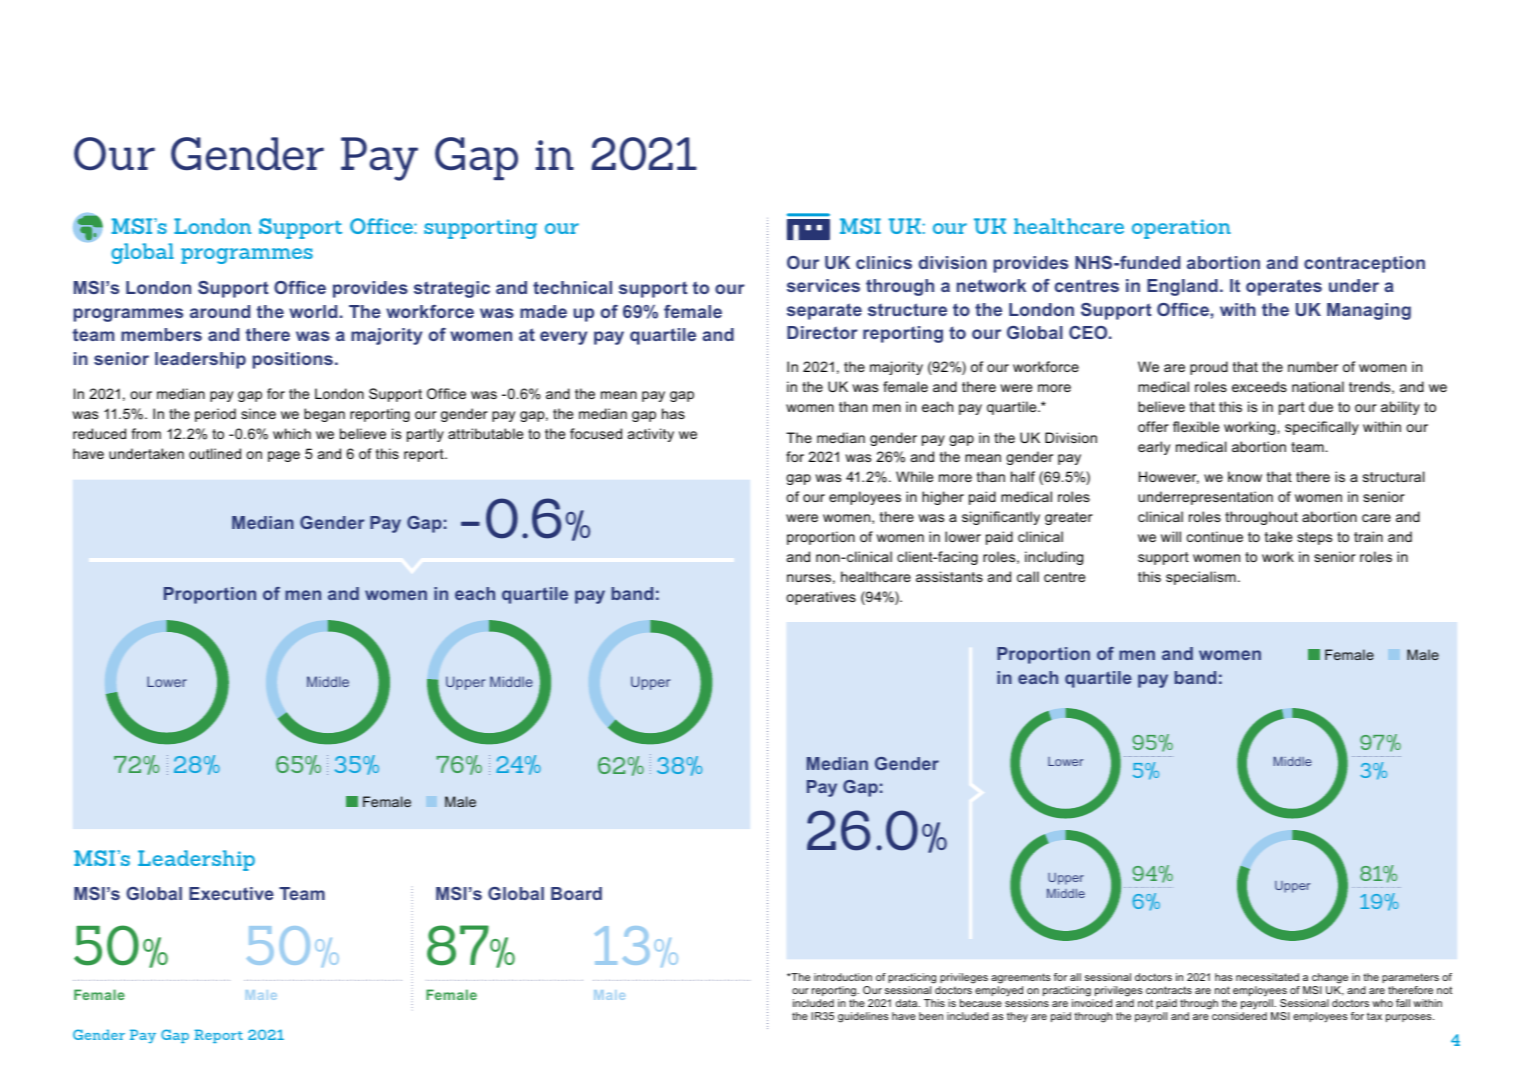 The image size is (1530, 1082). I want to click on introduction, so click(843, 977).
